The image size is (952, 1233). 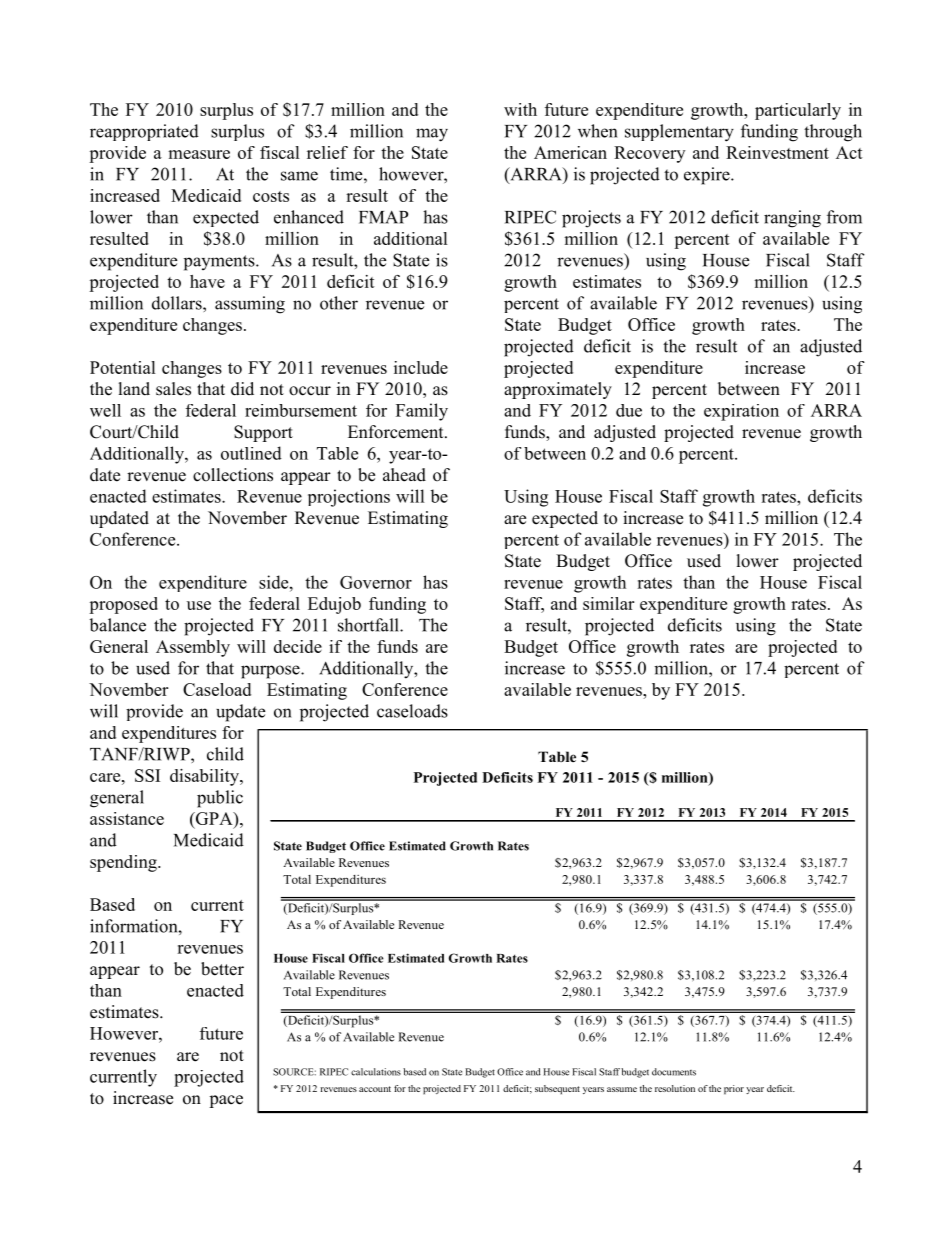 I want to click on disability, so click(x=205, y=777).
